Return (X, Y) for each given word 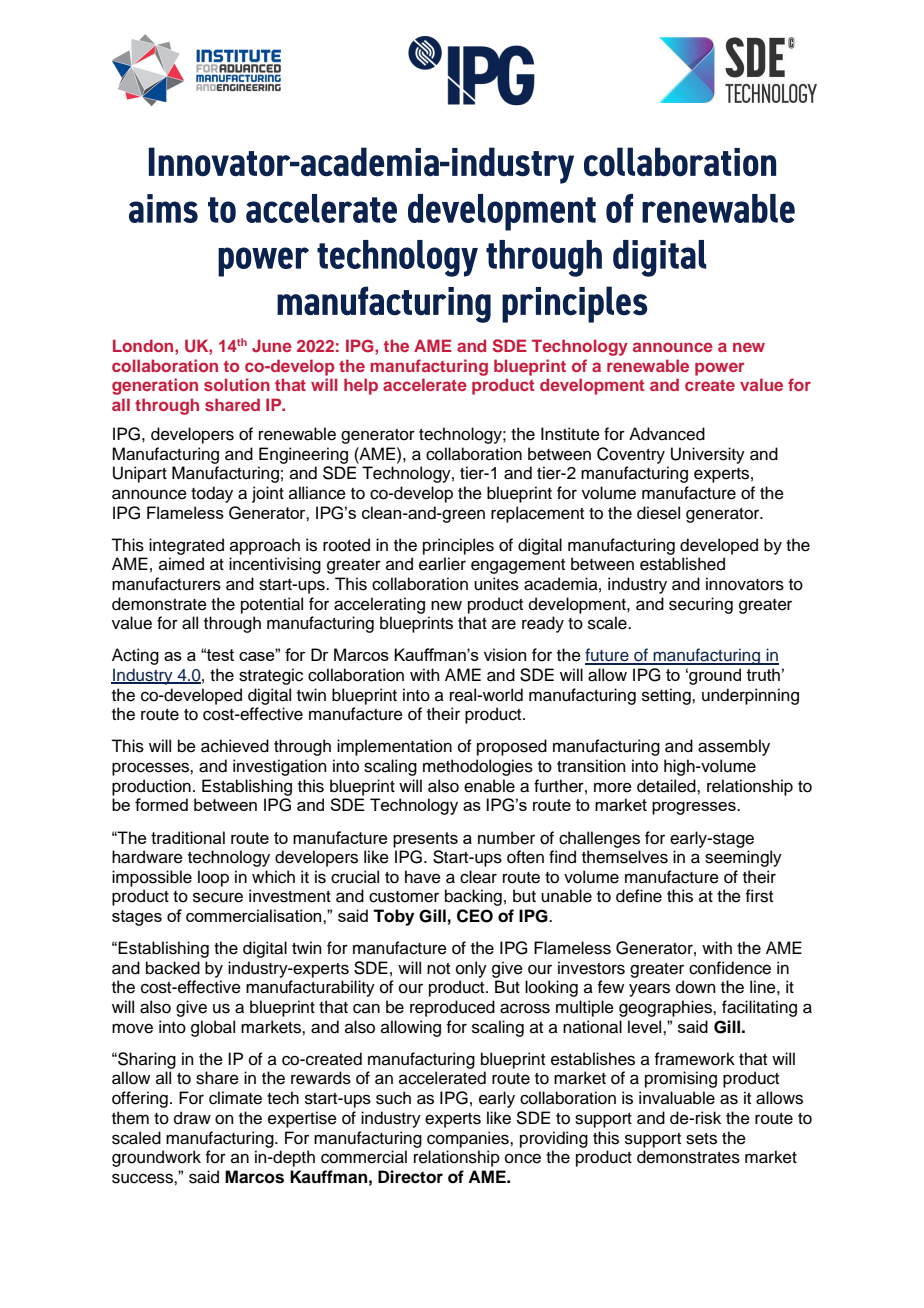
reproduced (452, 1008)
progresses (695, 808)
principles (458, 546)
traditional (188, 837)
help (361, 386)
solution (237, 384)
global (213, 1028)
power (720, 369)
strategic (271, 676)
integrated (186, 546)
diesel (658, 513)
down (696, 987)
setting (667, 696)
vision (505, 654)
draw (192, 1118)
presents (425, 840)
